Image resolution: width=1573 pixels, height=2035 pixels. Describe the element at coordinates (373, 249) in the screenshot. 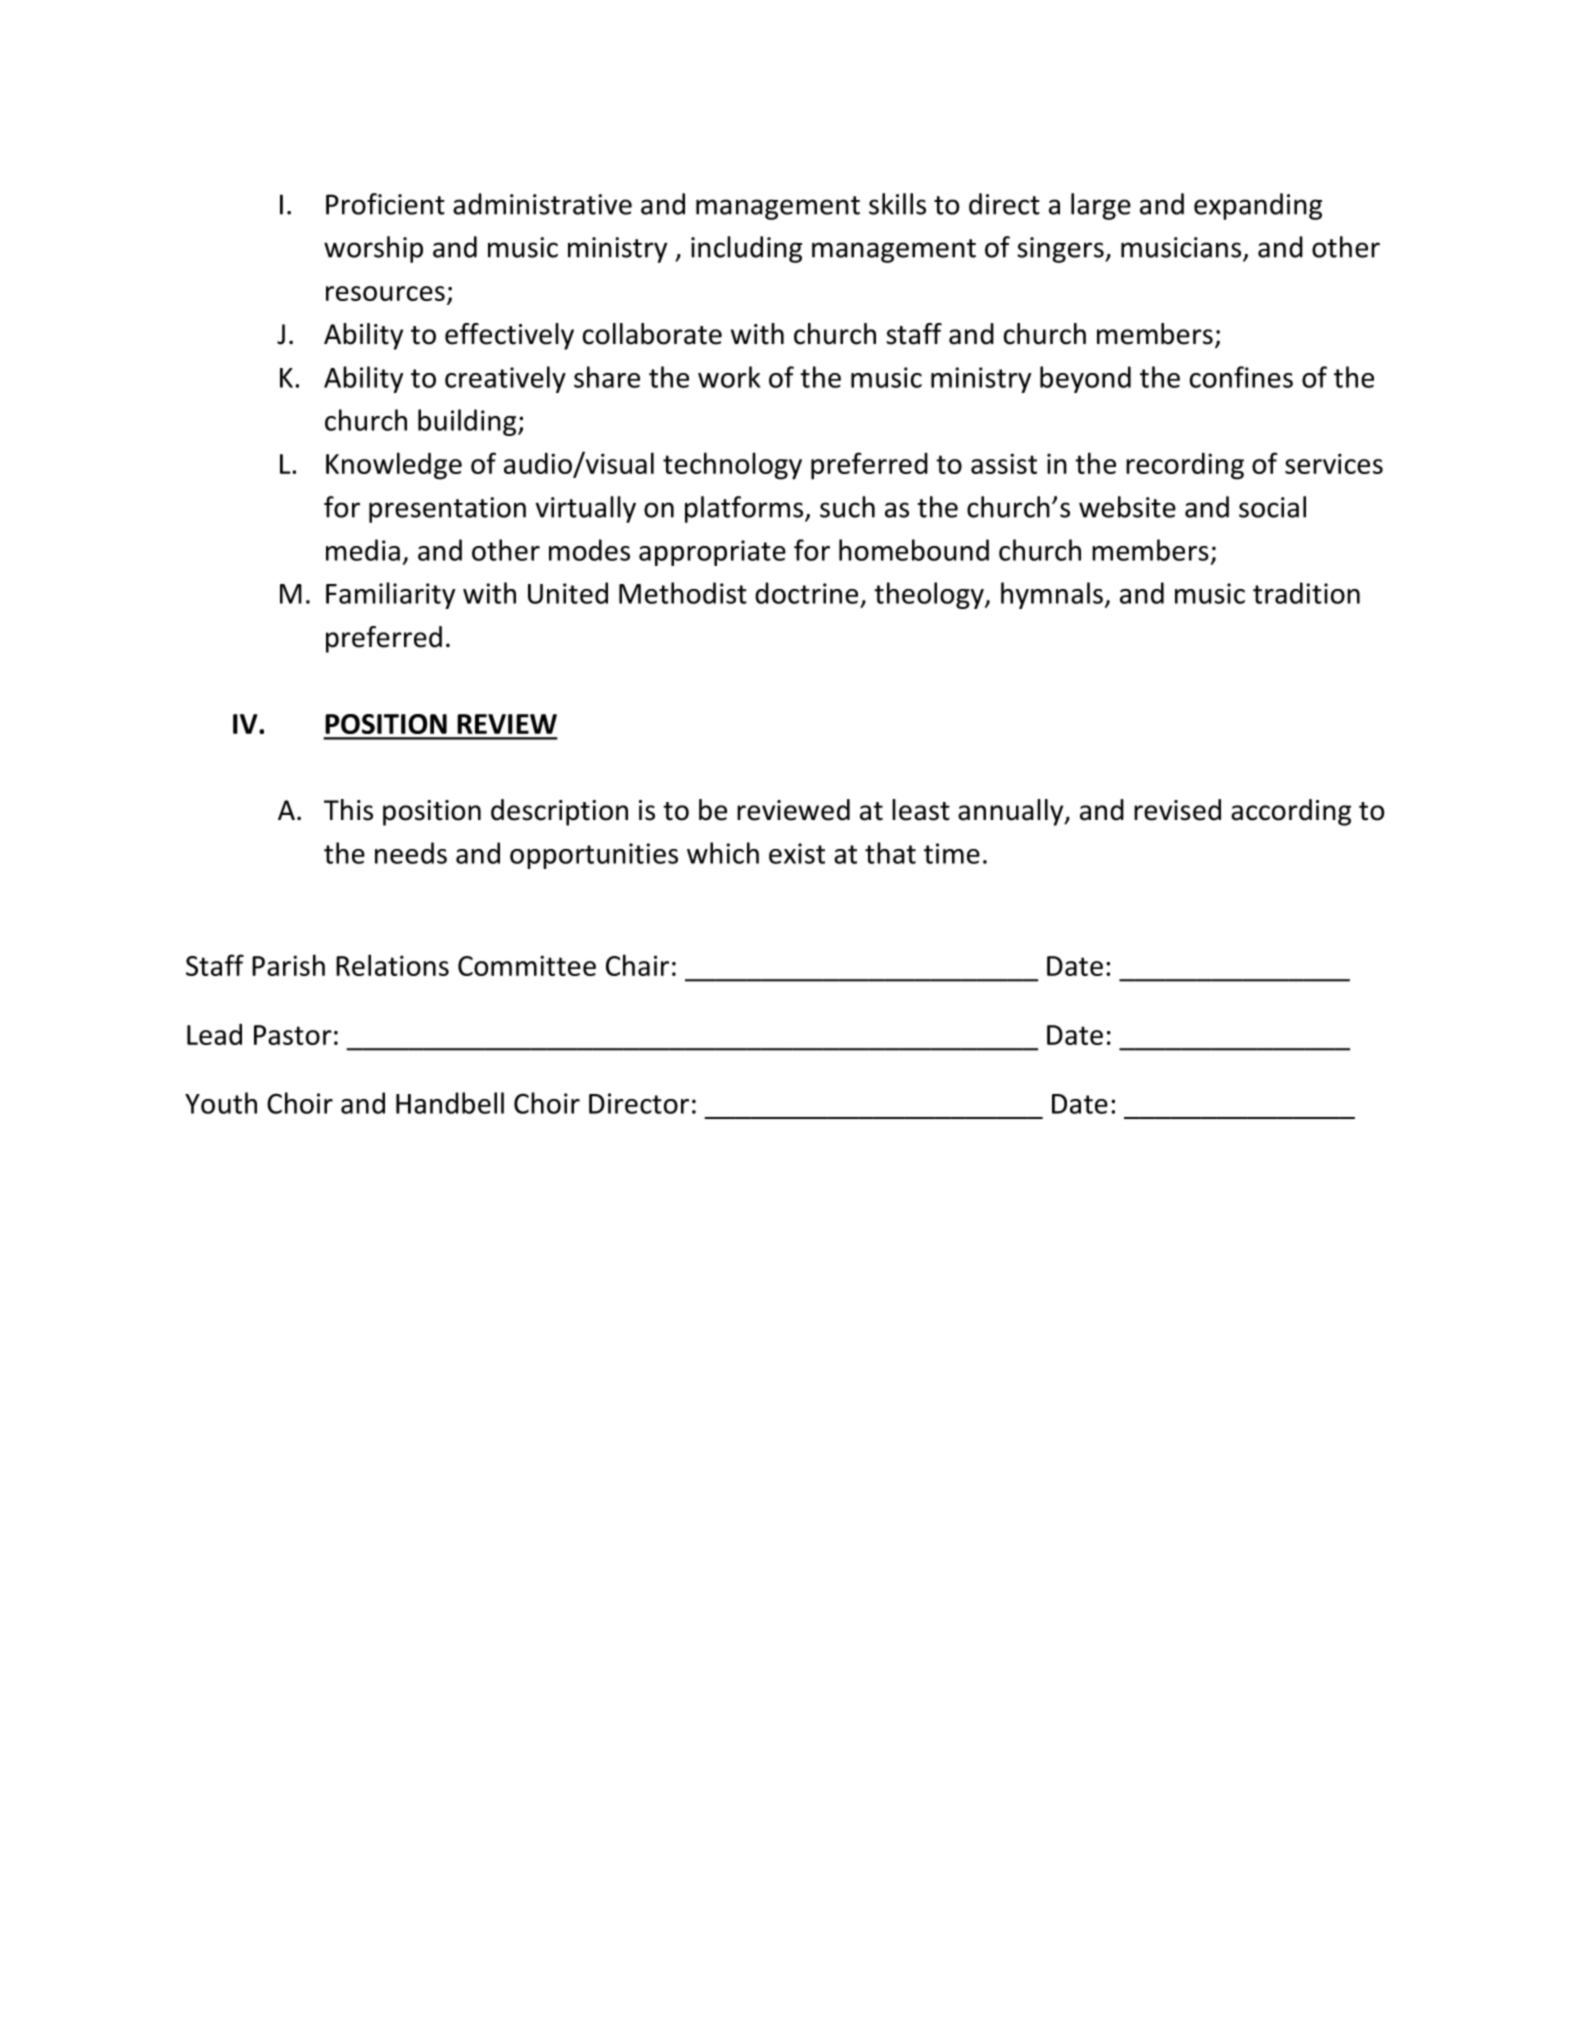

I see `worship` at that location.
